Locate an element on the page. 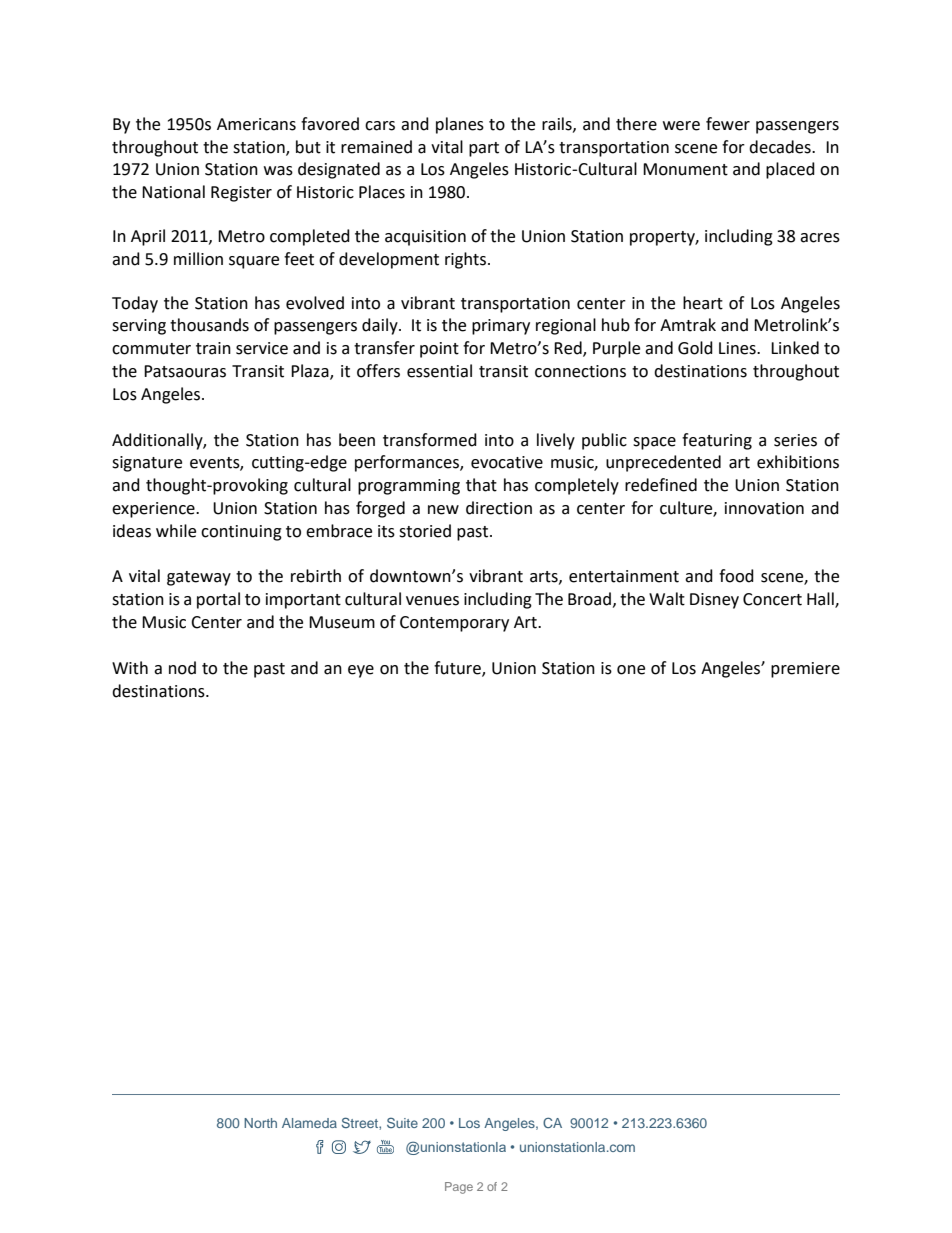  premiere is located at coordinates (805, 670).
